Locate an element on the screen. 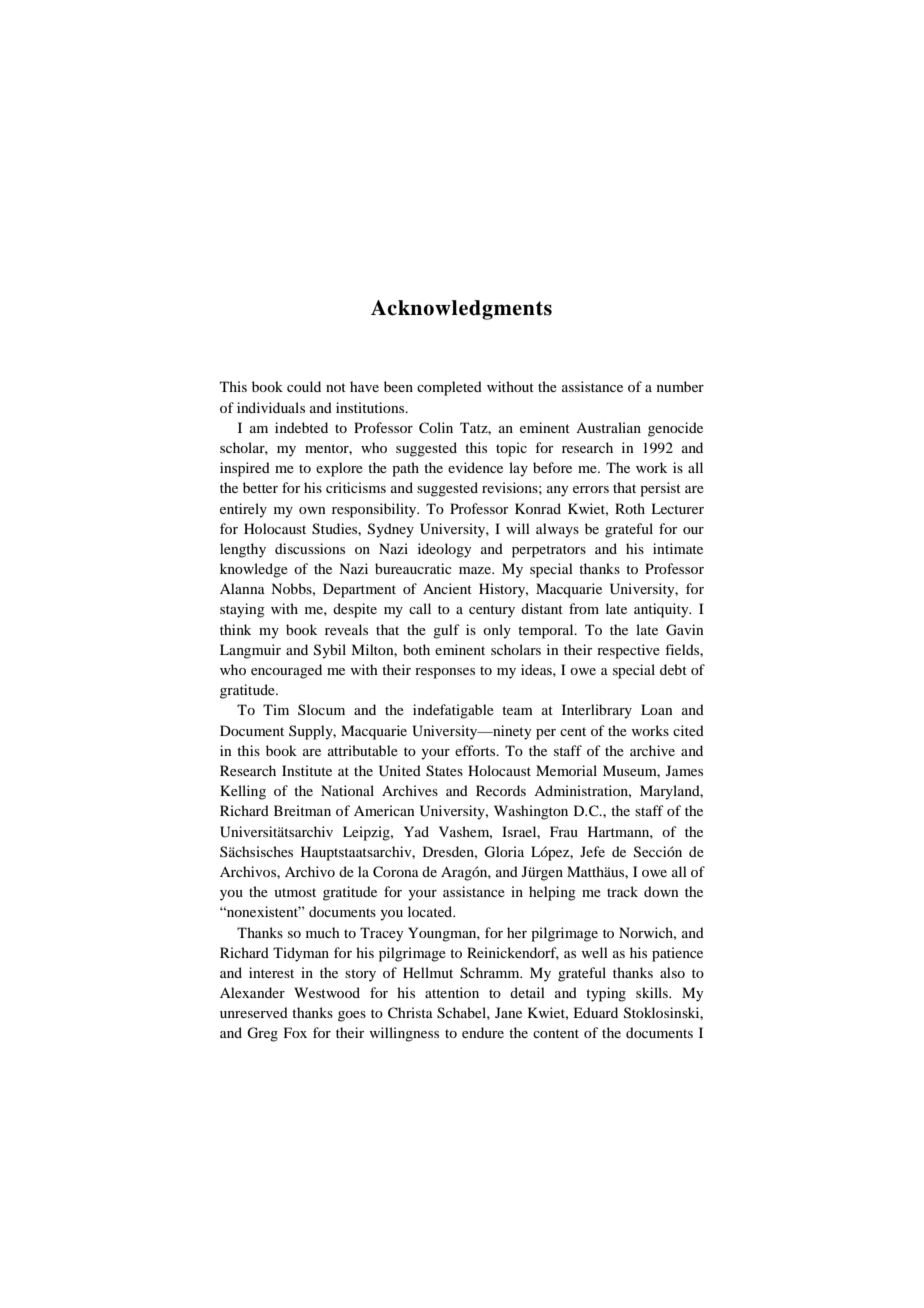 Image resolution: width=924 pixels, height=1308 pixels. skills is located at coordinates (653, 992).
